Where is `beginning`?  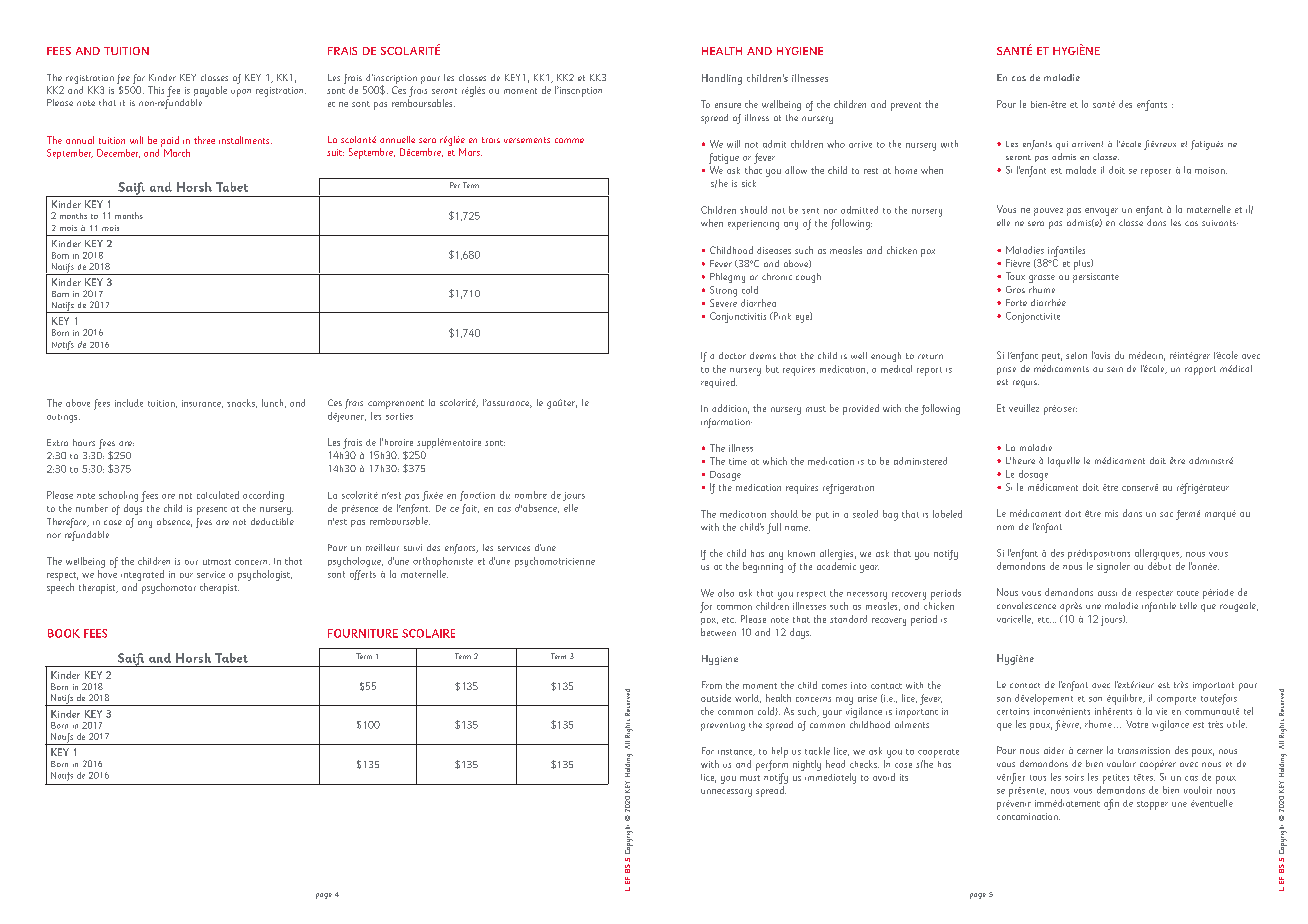
beginning is located at coordinates (763, 567).
